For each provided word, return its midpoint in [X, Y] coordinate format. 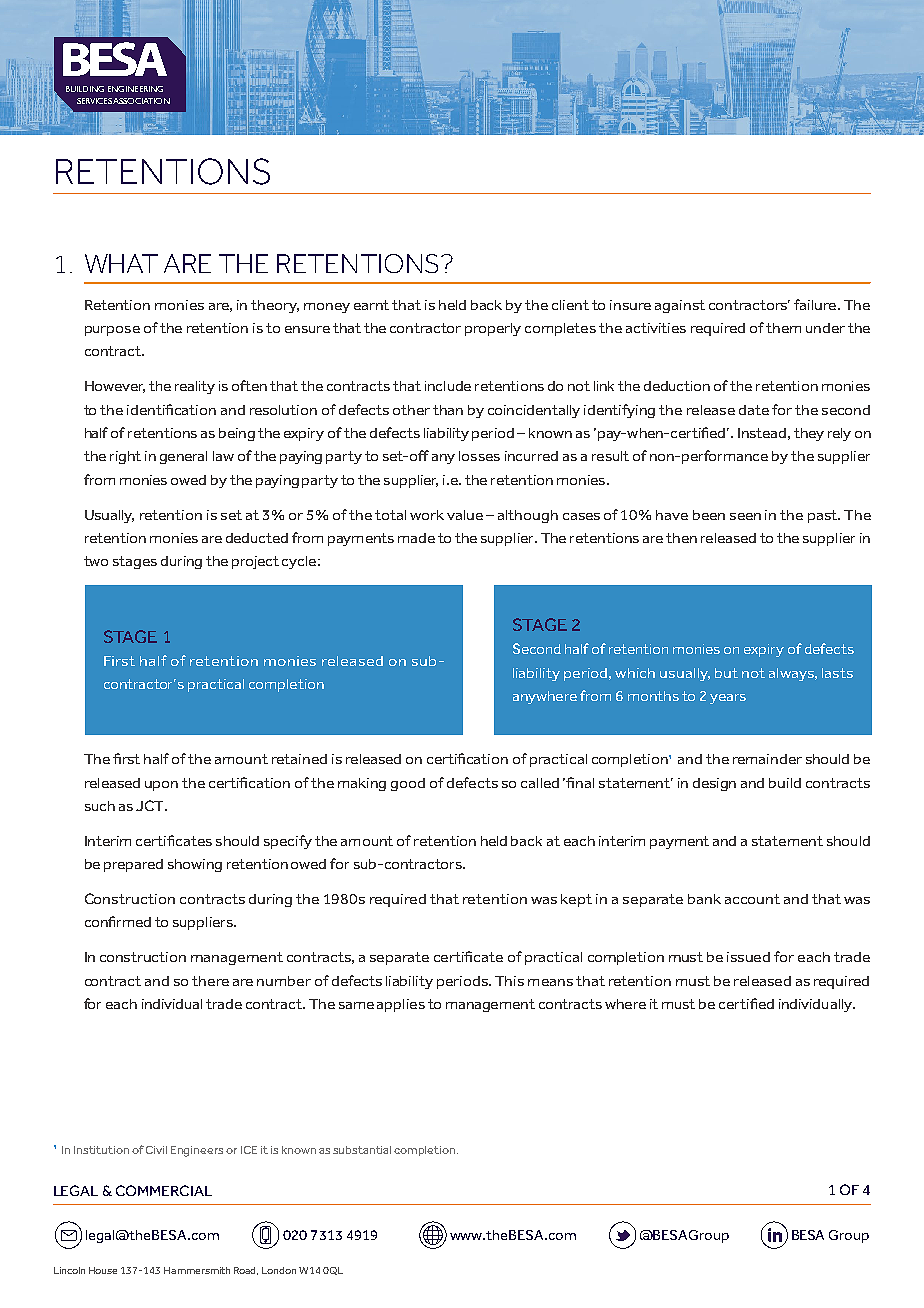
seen [745, 516]
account [752, 899]
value [465, 515]
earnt [371, 305]
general [183, 457]
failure [815, 304]
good [408, 784]
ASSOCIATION [141, 101]
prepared [133, 865]
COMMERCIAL [164, 1190]
